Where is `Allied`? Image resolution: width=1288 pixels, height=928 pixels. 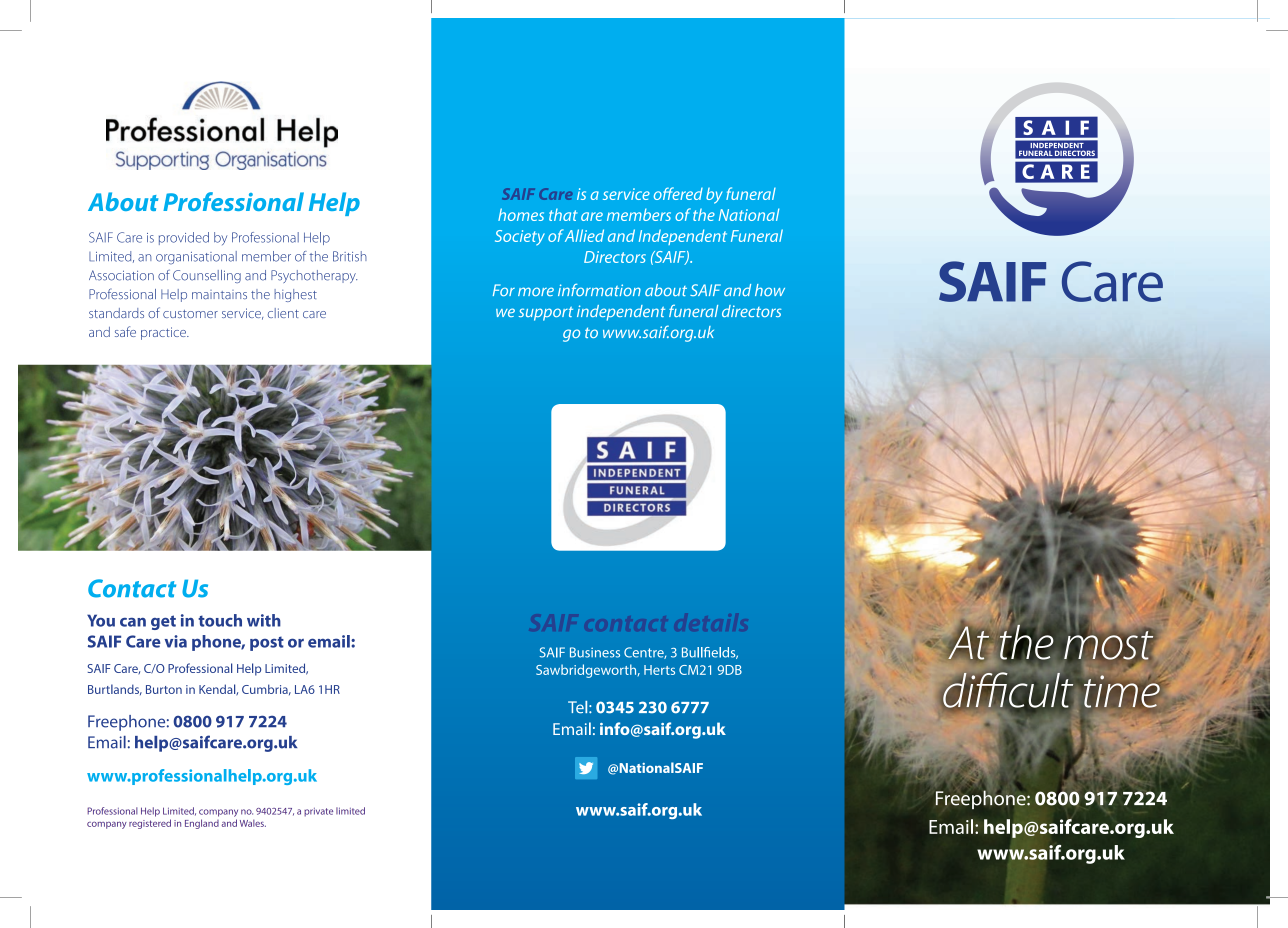
Allied is located at coordinates (584, 235).
